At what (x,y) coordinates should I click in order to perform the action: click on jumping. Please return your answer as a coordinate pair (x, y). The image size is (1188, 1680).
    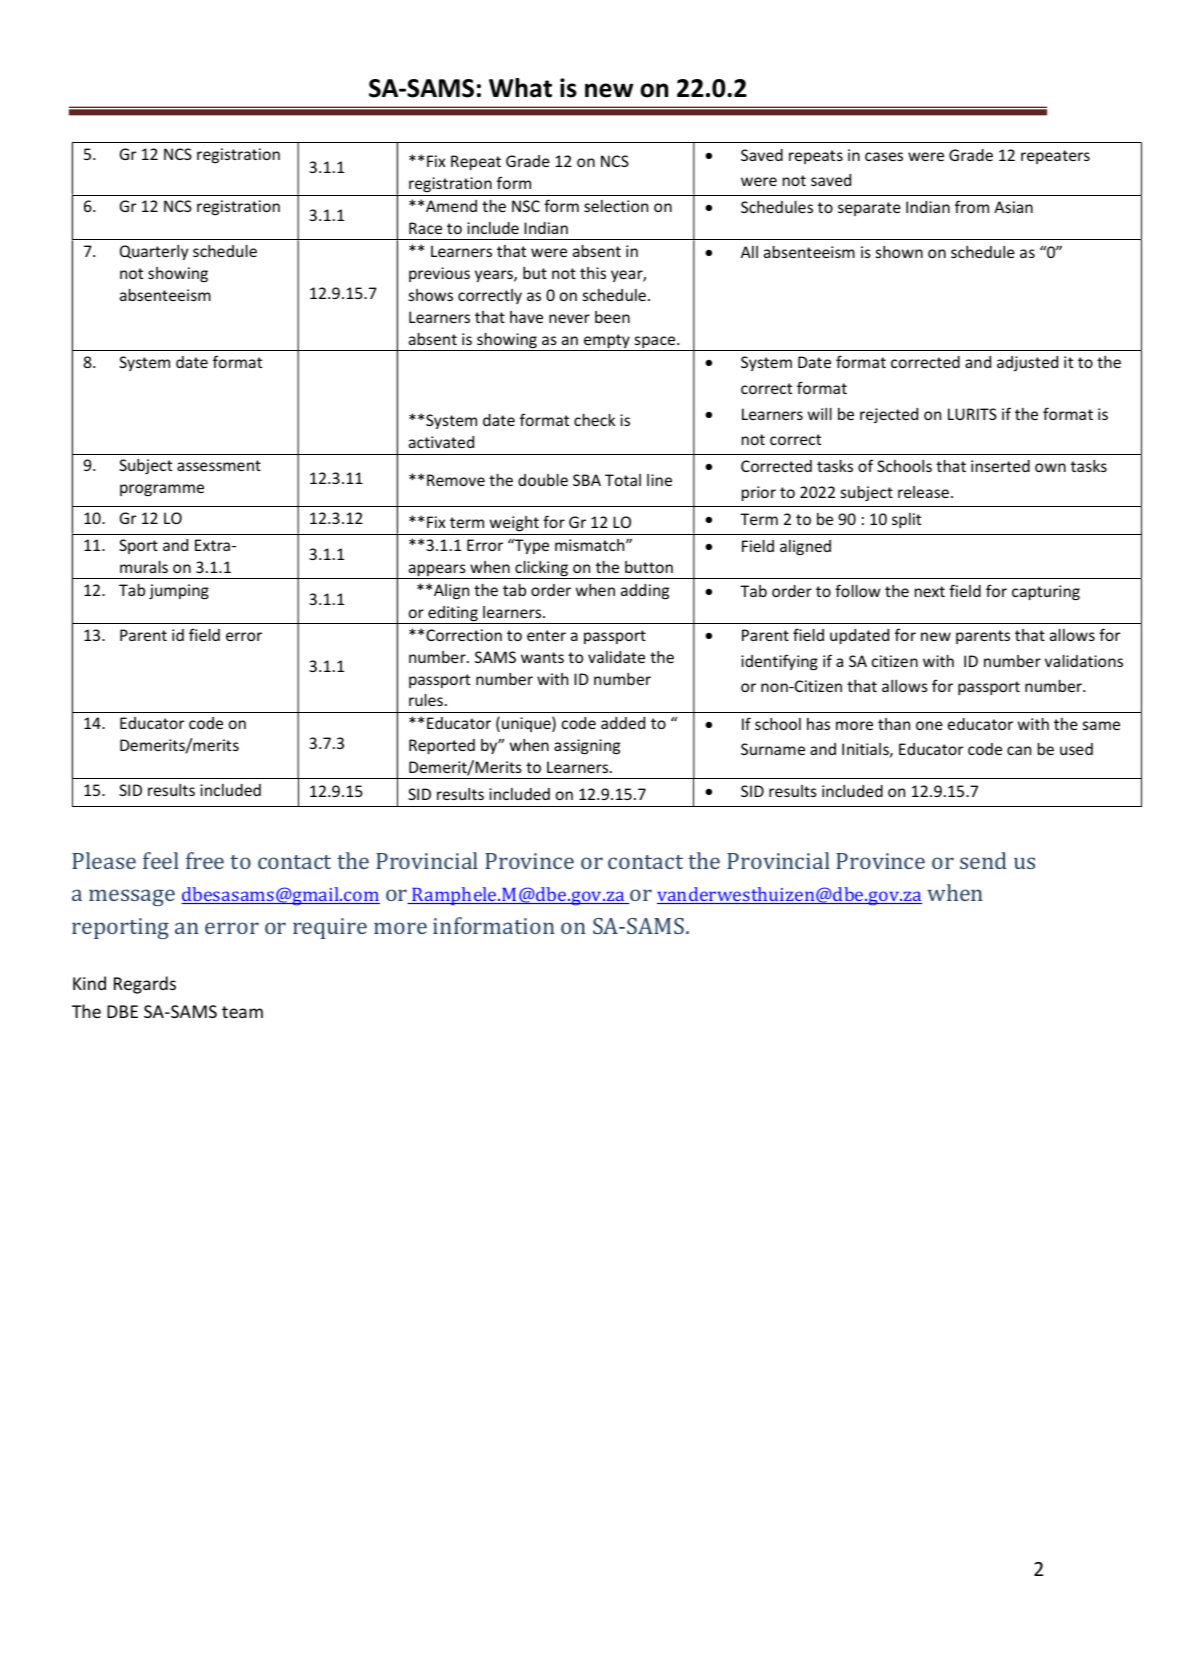
    Looking at the image, I should click on (179, 592).
